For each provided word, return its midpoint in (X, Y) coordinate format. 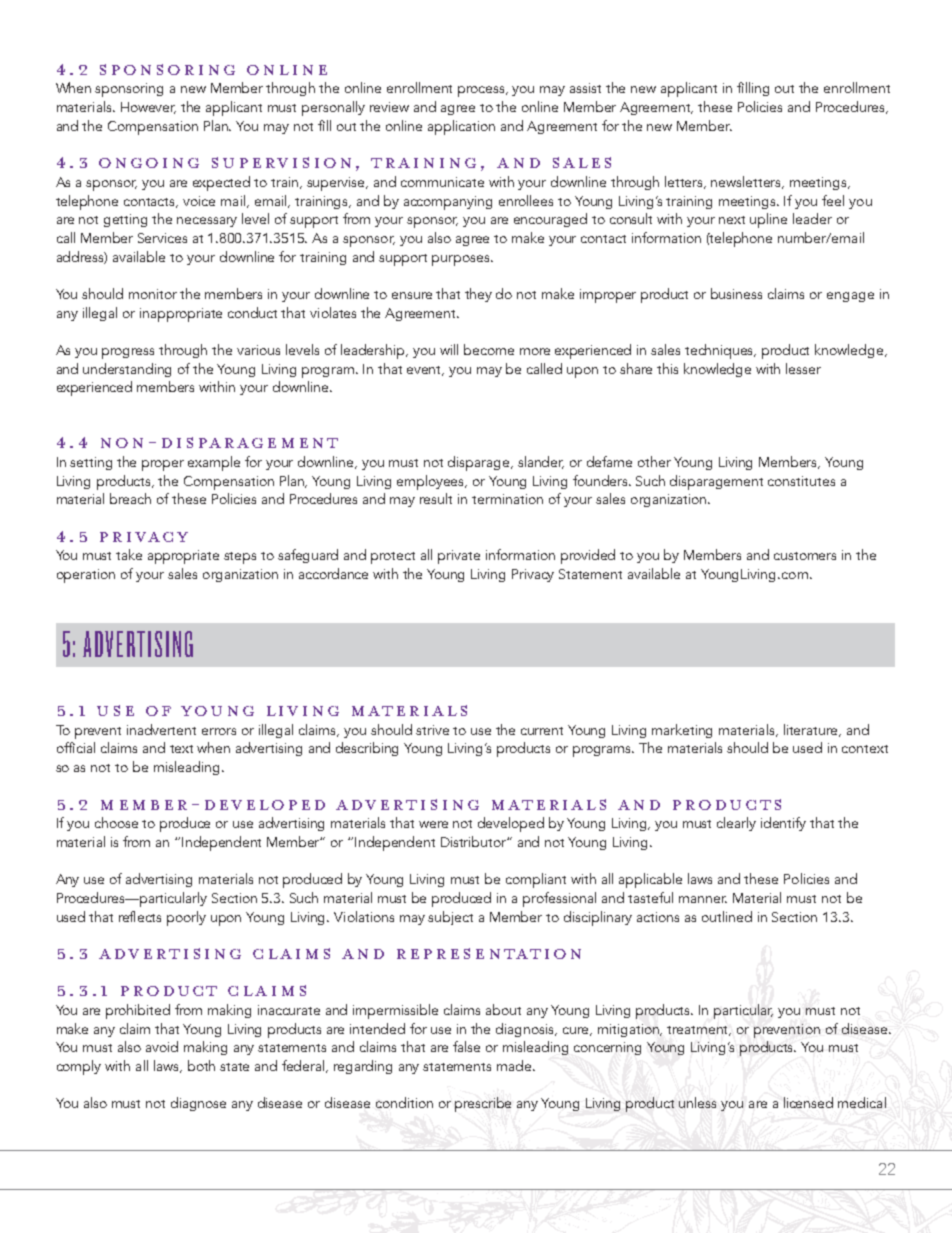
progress (128, 353)
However (148, 108)
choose (116, 822)
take (129, 554)
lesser (803, 368)
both (201, 1065)
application (461, 127)
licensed (808, 1102)
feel (833, 200)
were (433, 824)
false (466, 1046)
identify (783, 824)
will (449, 349)
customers (805, 556)
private (459, 557)
